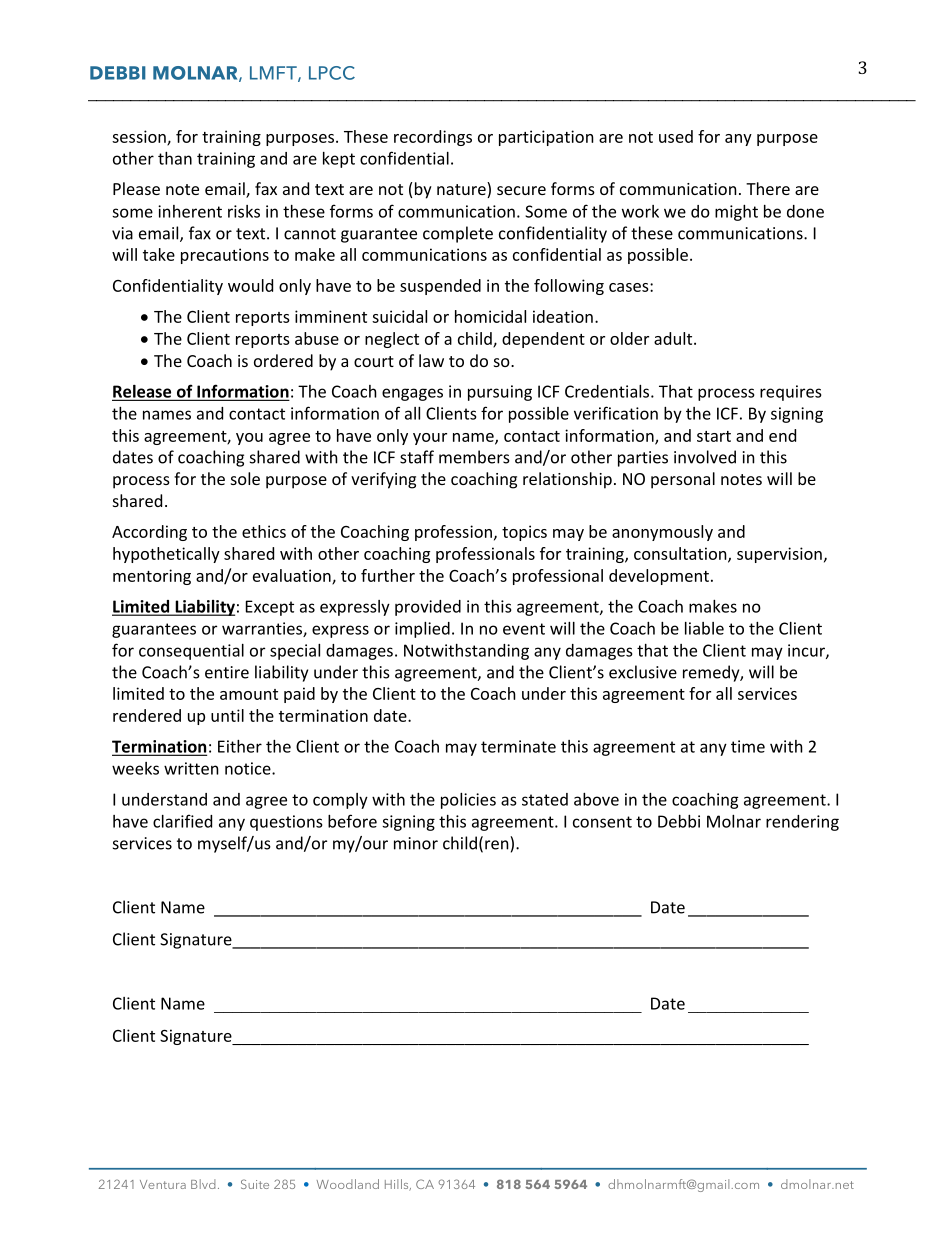 The width and height of the screenshot is (952, 1233). Describe the element at coordinates (203, 1184) in the screenshot. I see `Blvd` at that location.
